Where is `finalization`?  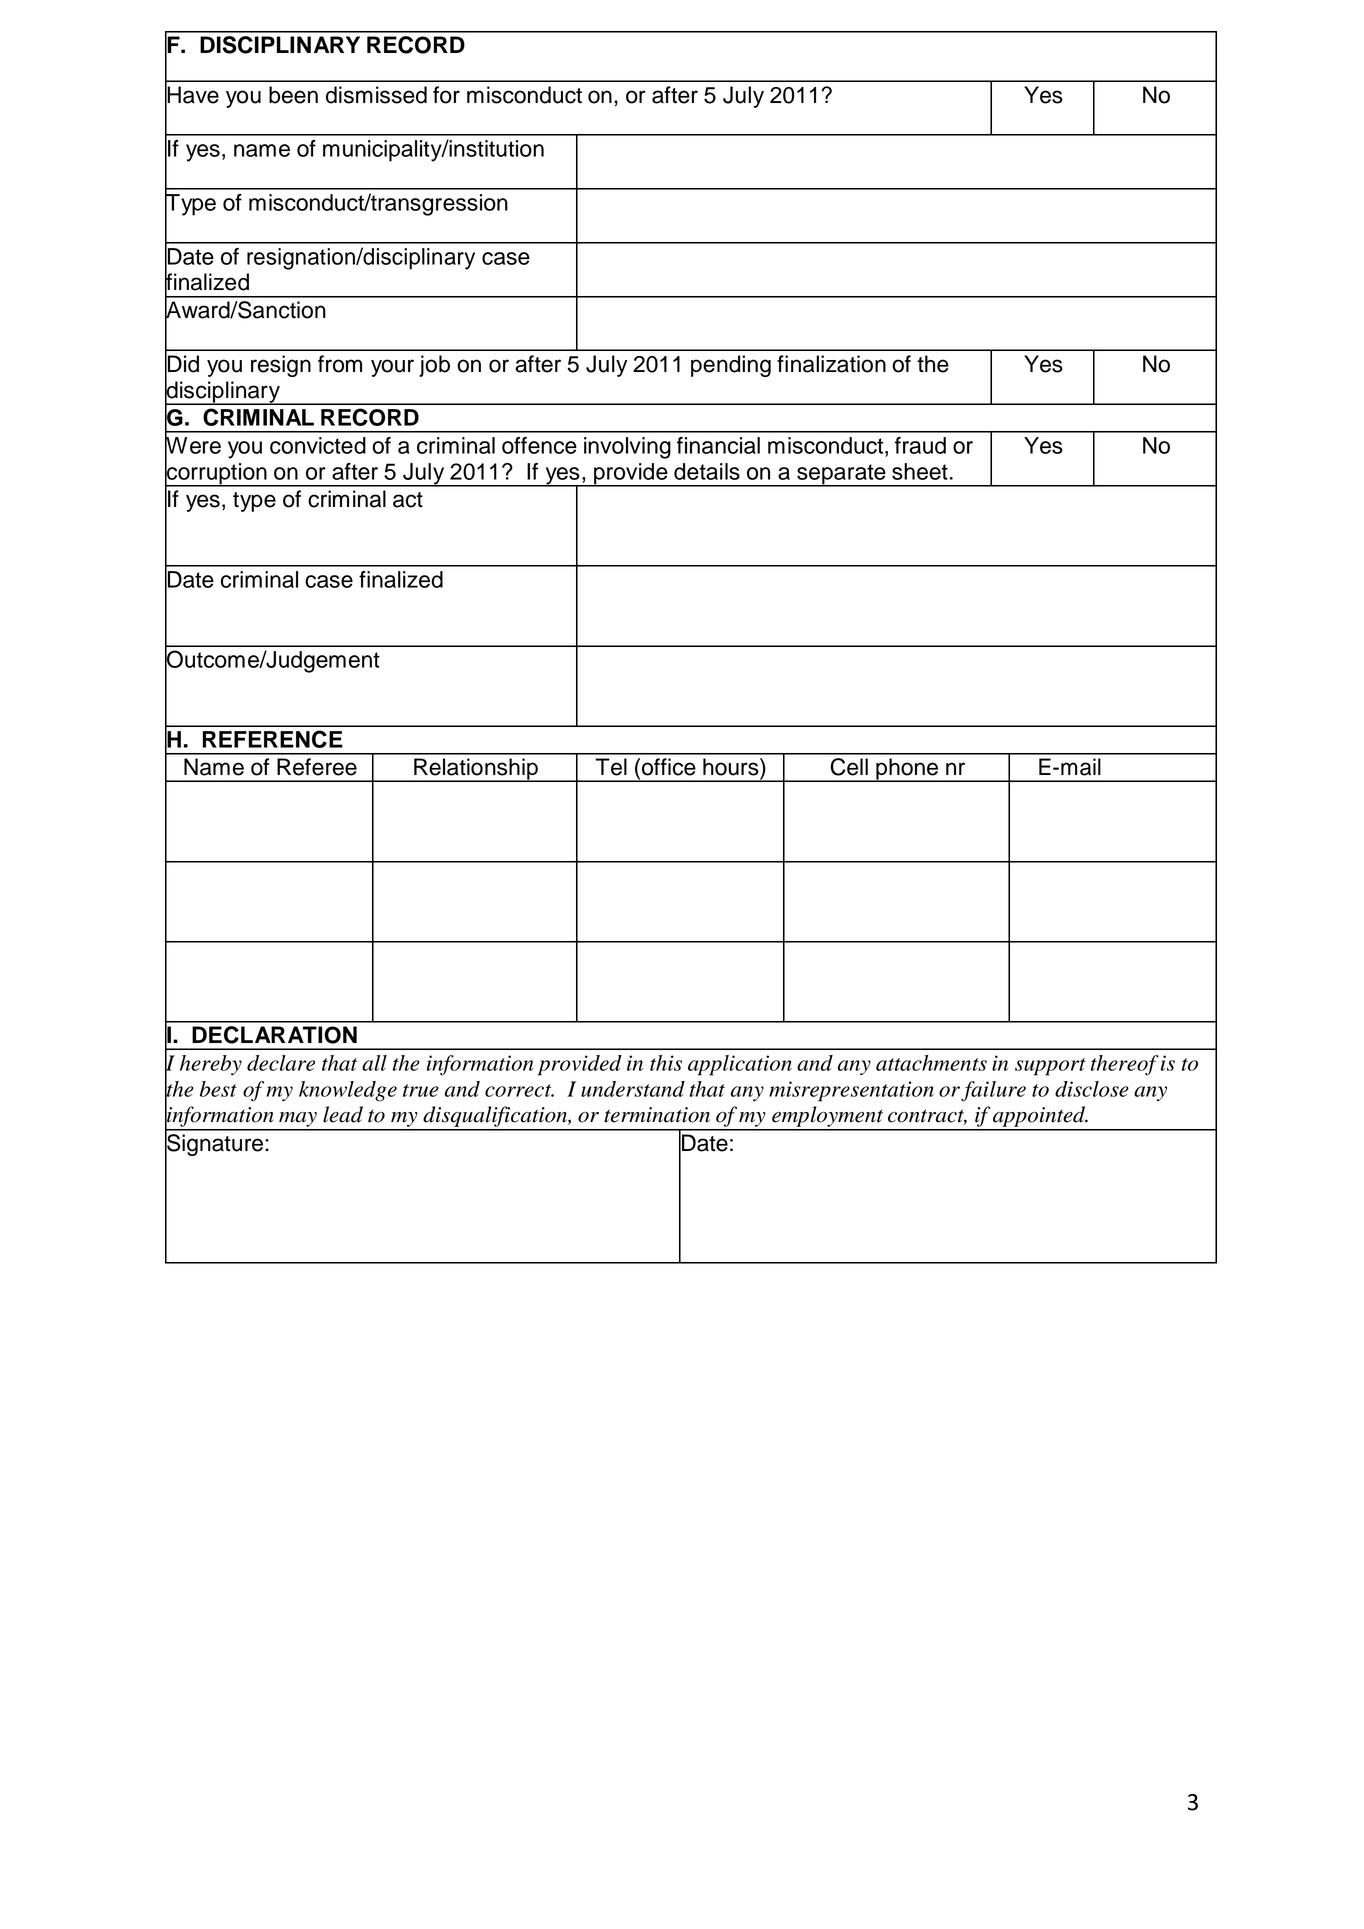
finalization is located at coordinates (831, 364).
